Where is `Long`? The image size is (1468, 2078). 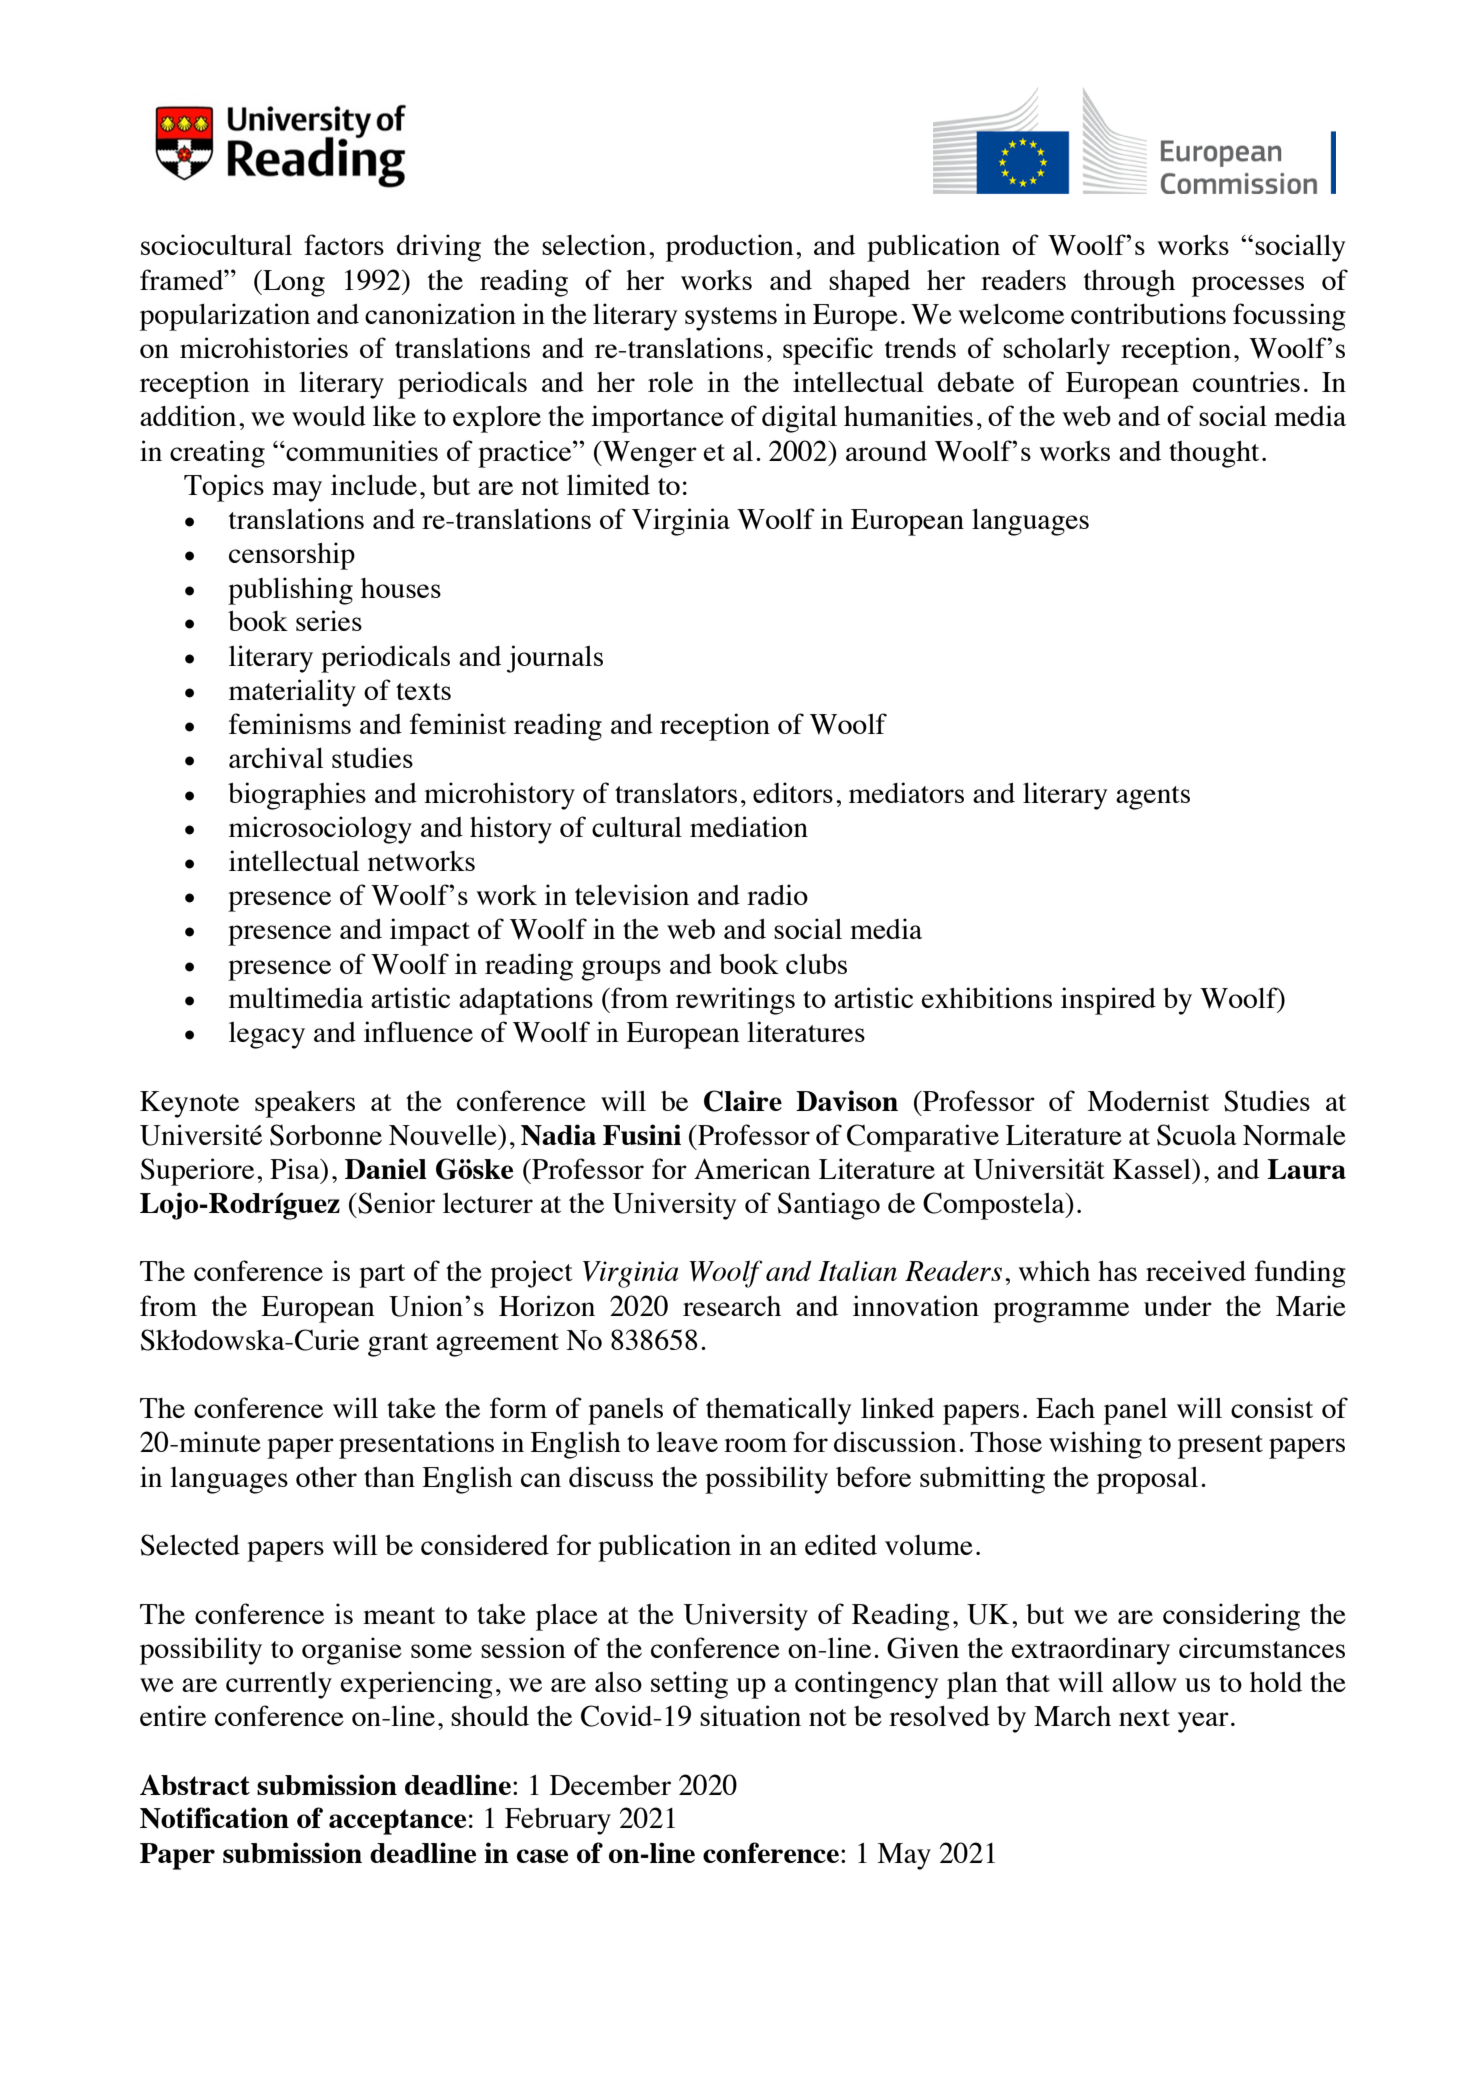
Long is located at coordinates (293, 283).
